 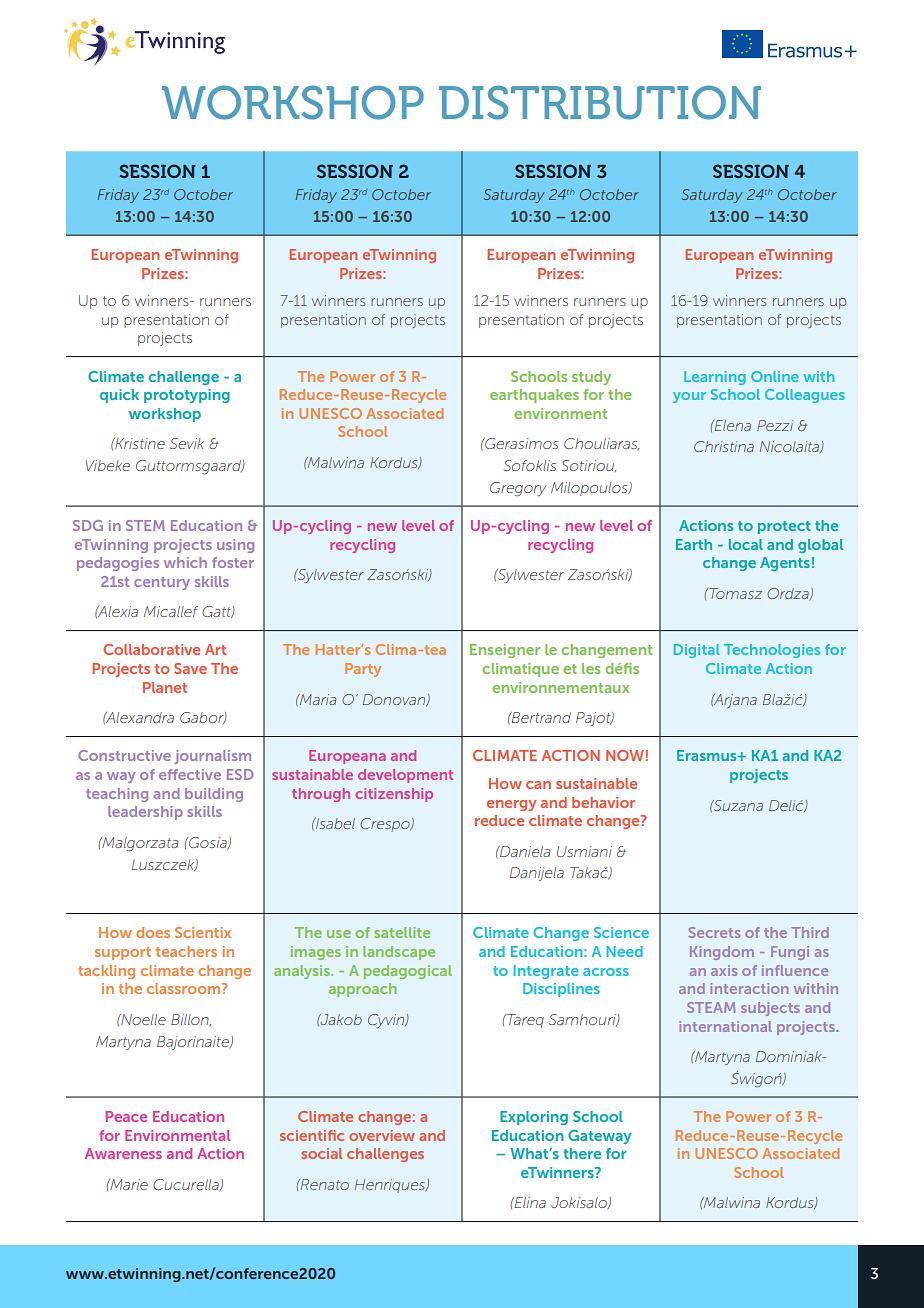 I want to click on prototyping, so click(x=187, y=396).
